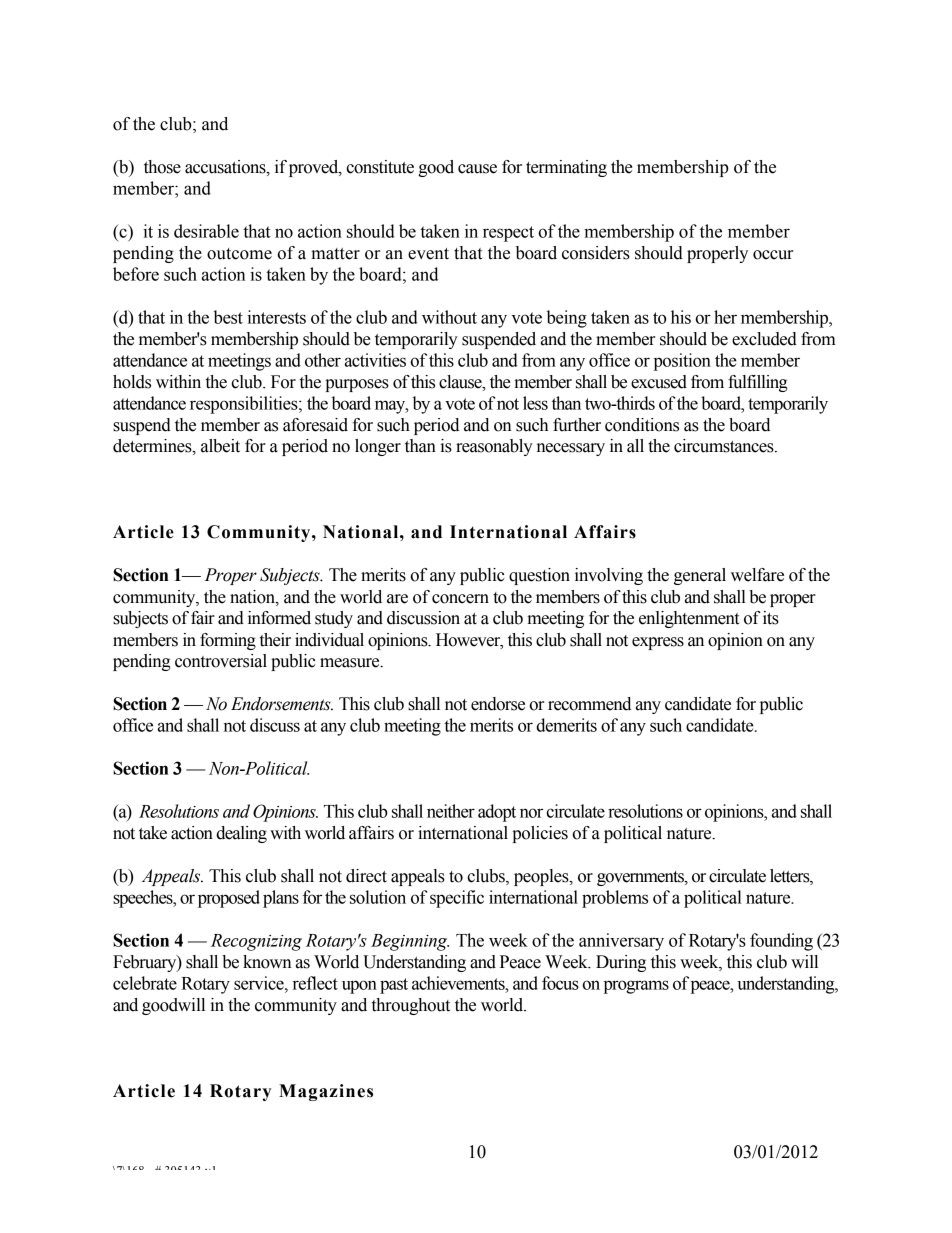  What do you see at coordinates (206, 231) in the image?
I see `desirable` at bounding box center [206, 231].
